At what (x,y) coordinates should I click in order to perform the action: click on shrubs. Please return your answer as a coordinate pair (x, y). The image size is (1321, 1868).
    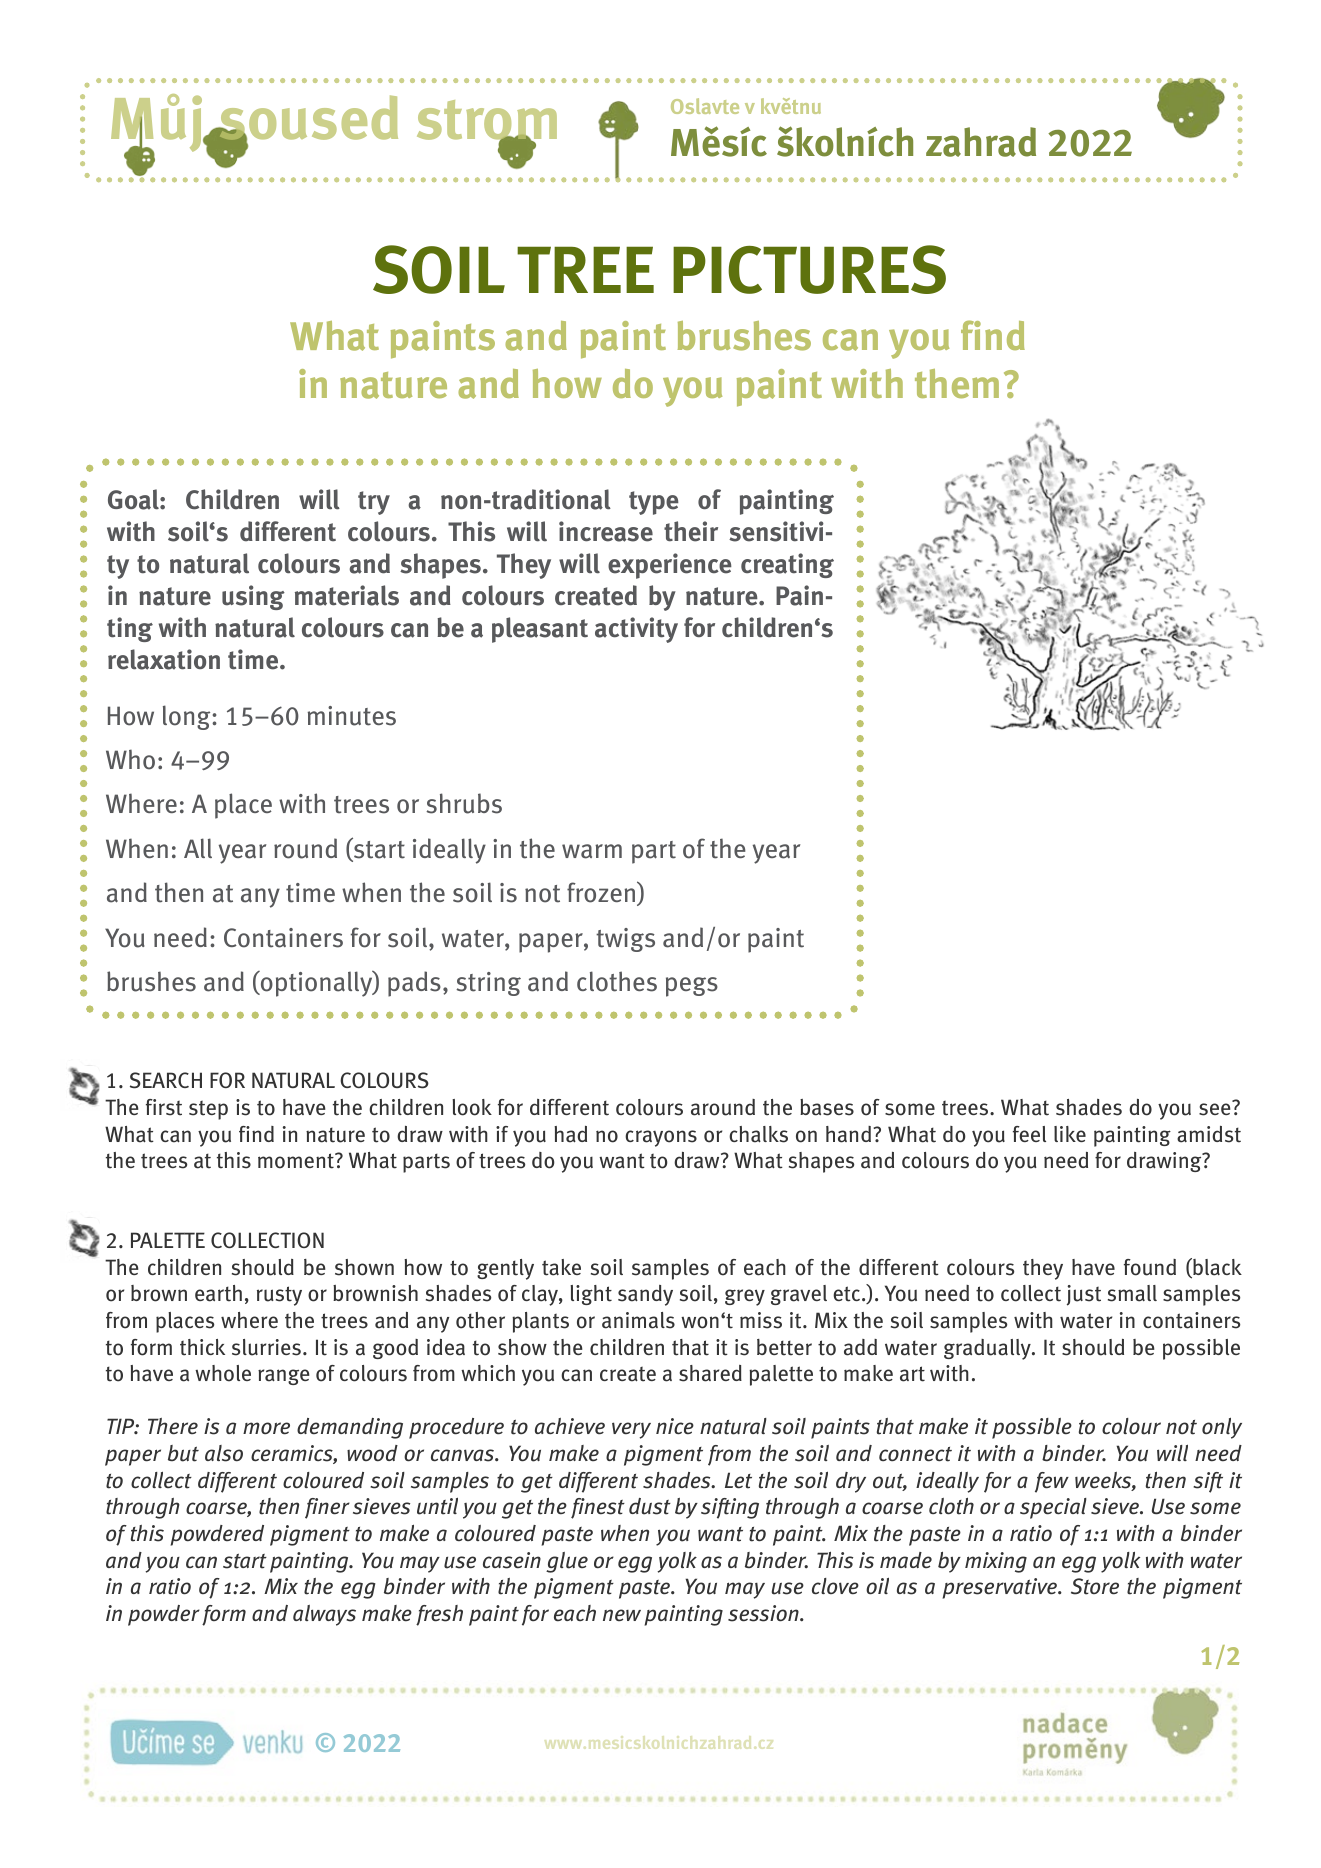
    Looking at the image, I should click on (464, 803).
